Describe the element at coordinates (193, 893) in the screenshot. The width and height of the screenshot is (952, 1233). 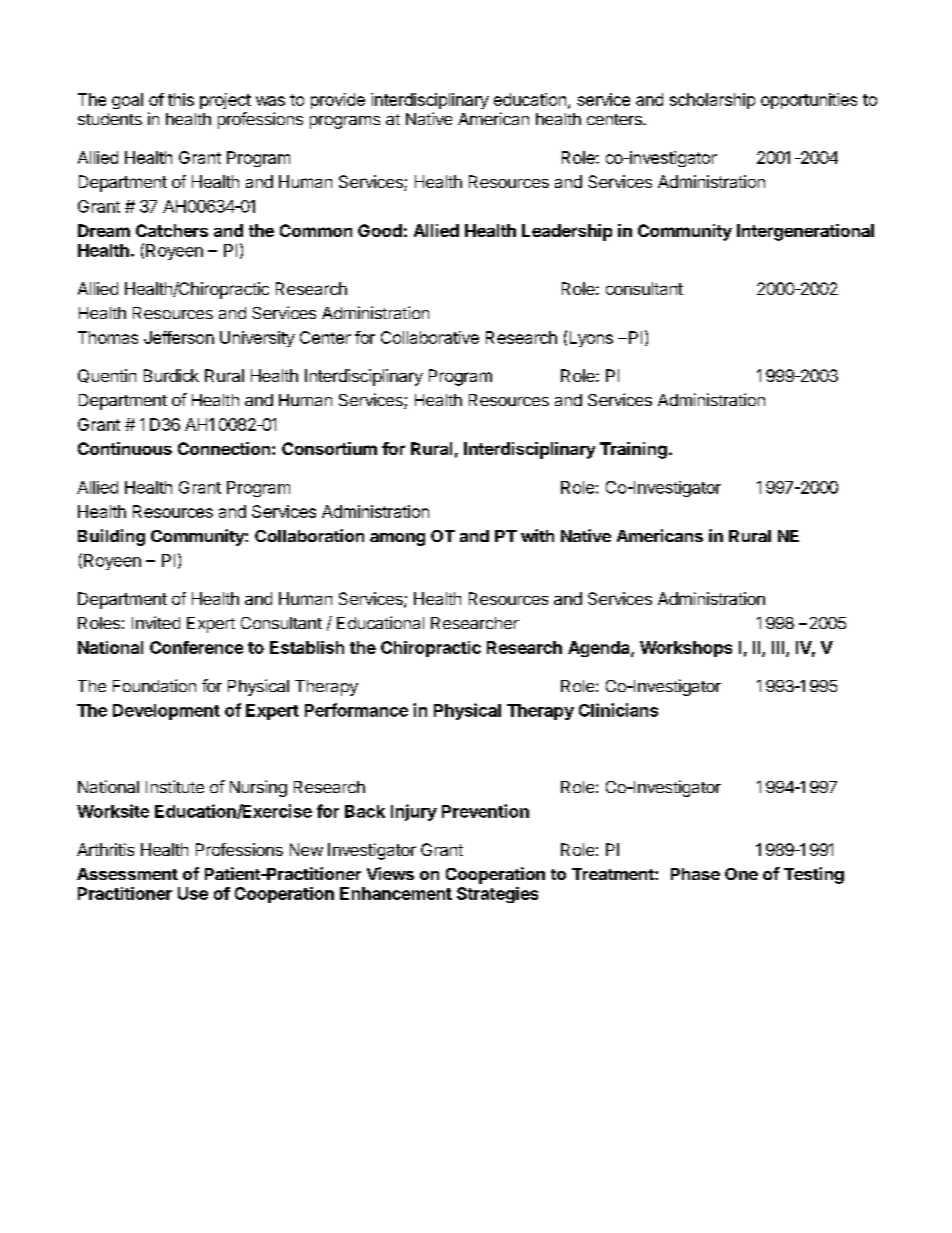
I see `Use` at that location.
